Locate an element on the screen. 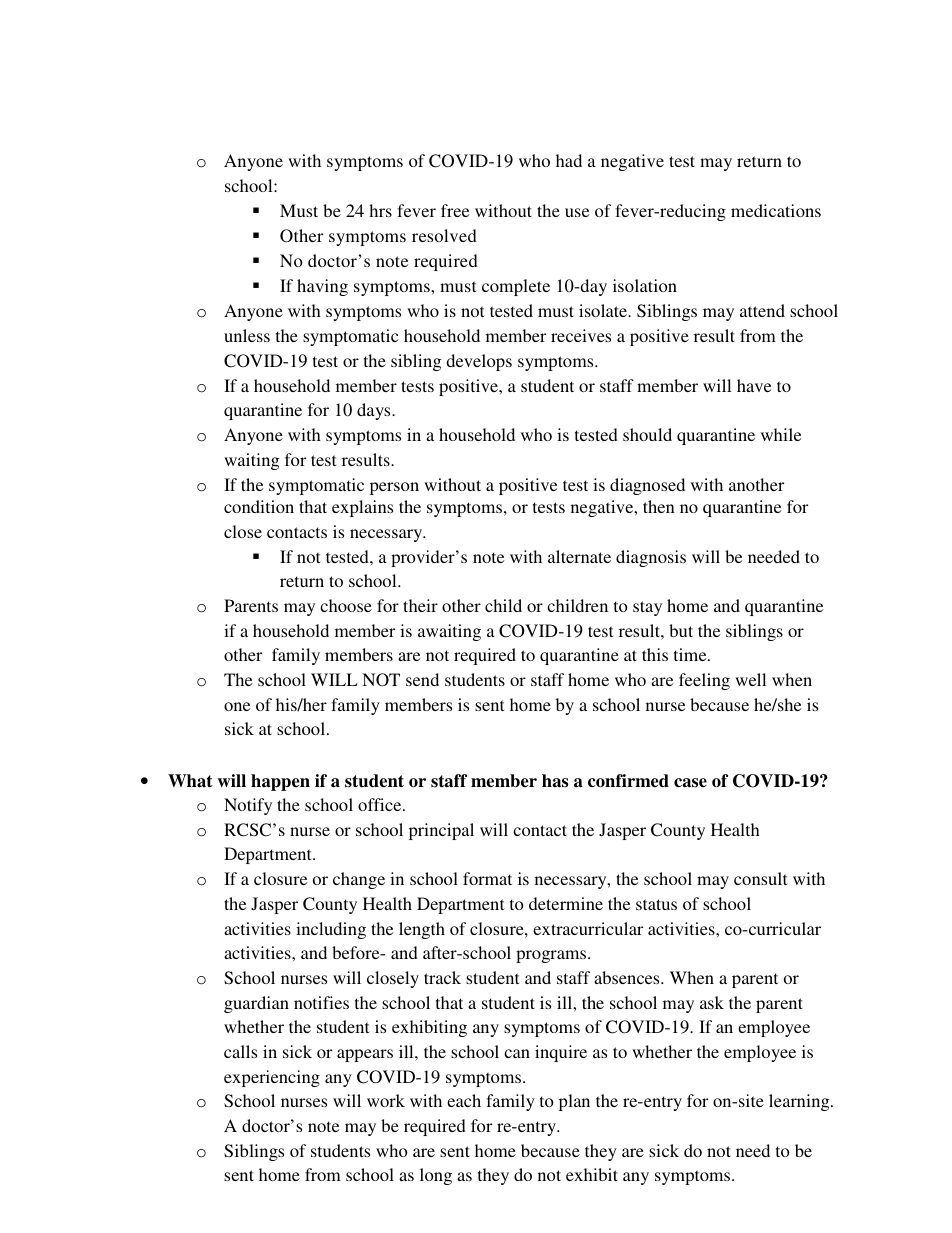 Image resolution: width=952 pixels, height=1233 pixels. format is located at coordinates (487, 878).
